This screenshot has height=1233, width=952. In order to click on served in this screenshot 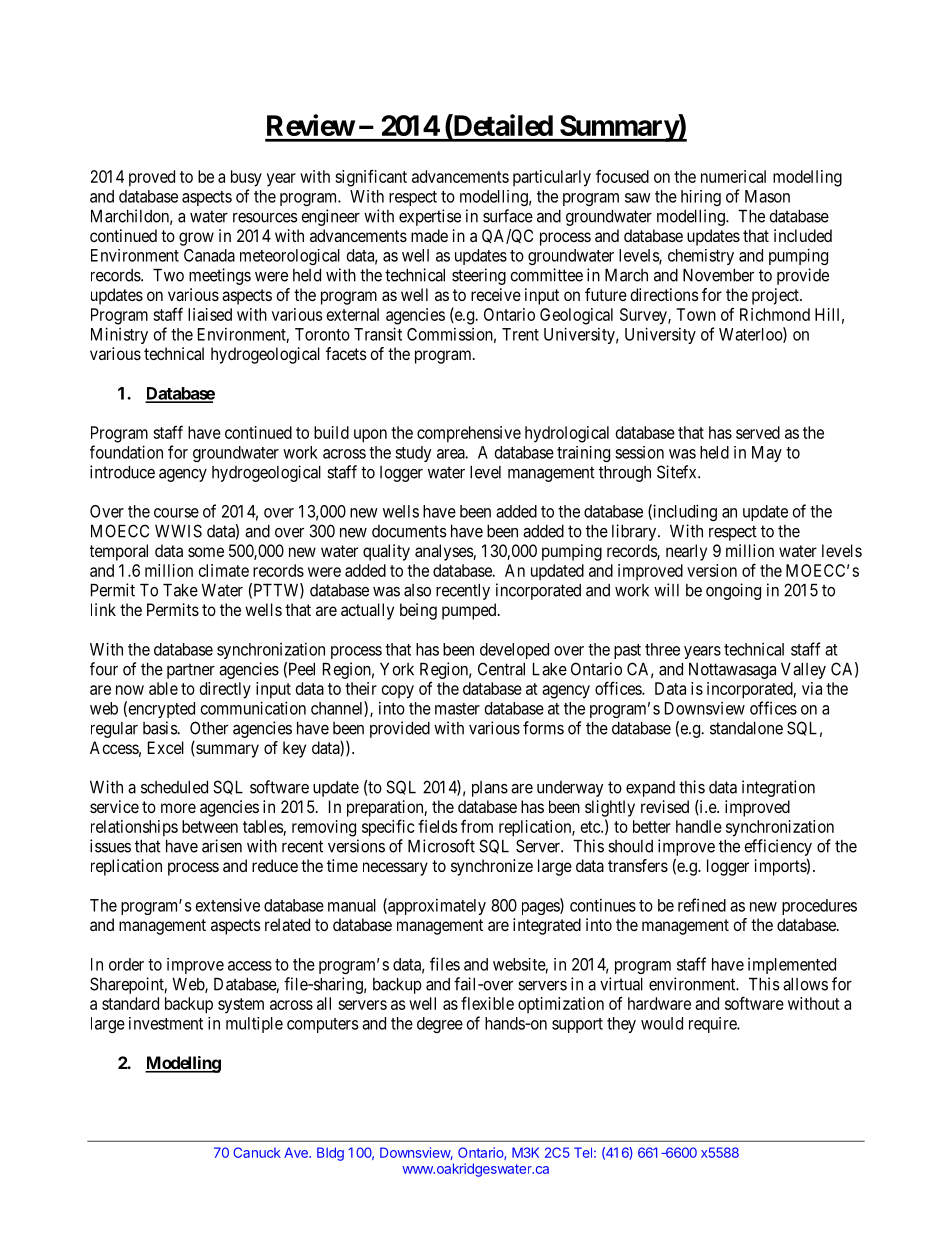, I will do `click(758, 432)`.
